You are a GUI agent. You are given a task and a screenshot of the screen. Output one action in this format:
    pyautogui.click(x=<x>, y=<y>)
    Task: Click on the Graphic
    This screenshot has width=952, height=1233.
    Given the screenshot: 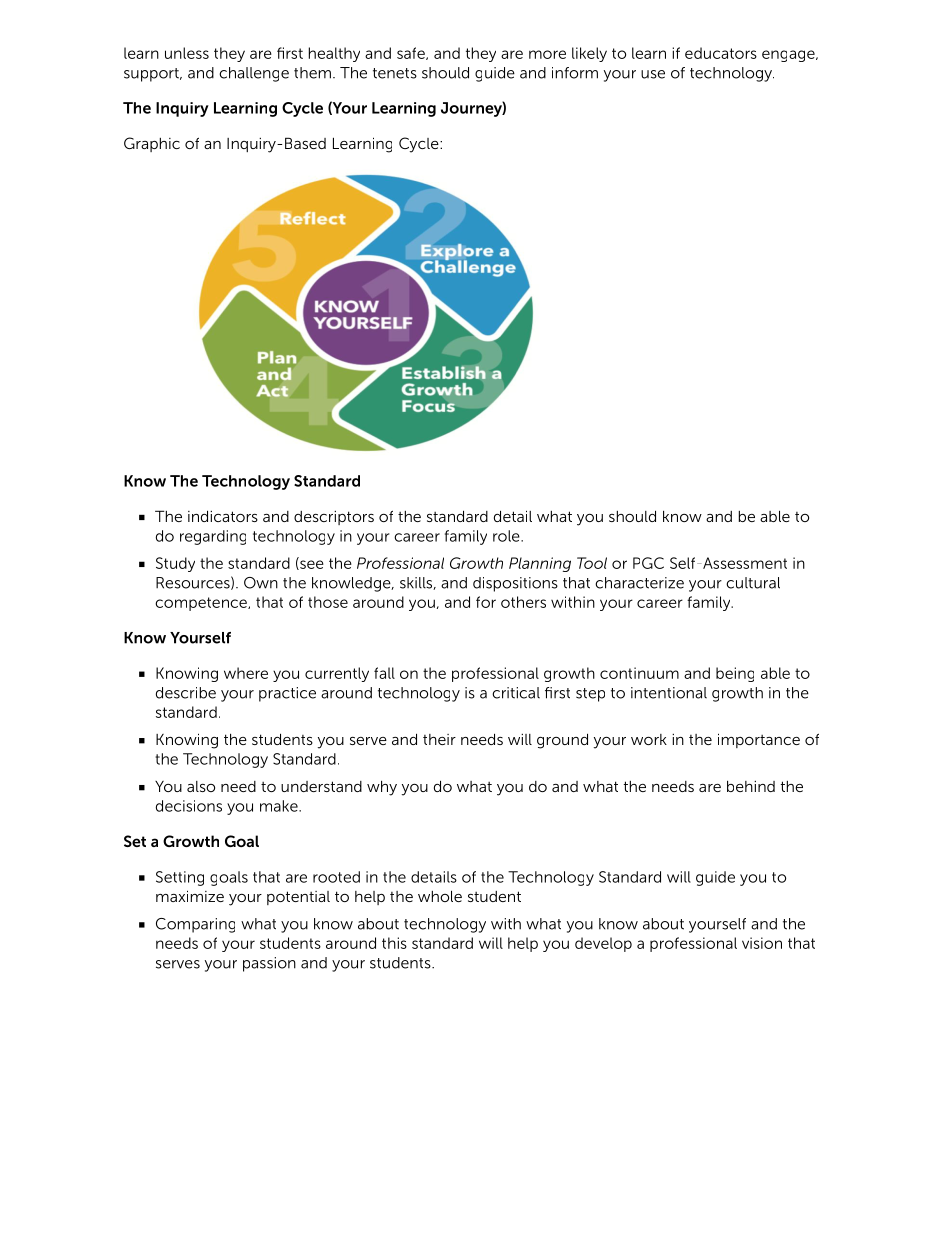 What is the action you would take?
    pyautogui.click(x=152, y=144)
